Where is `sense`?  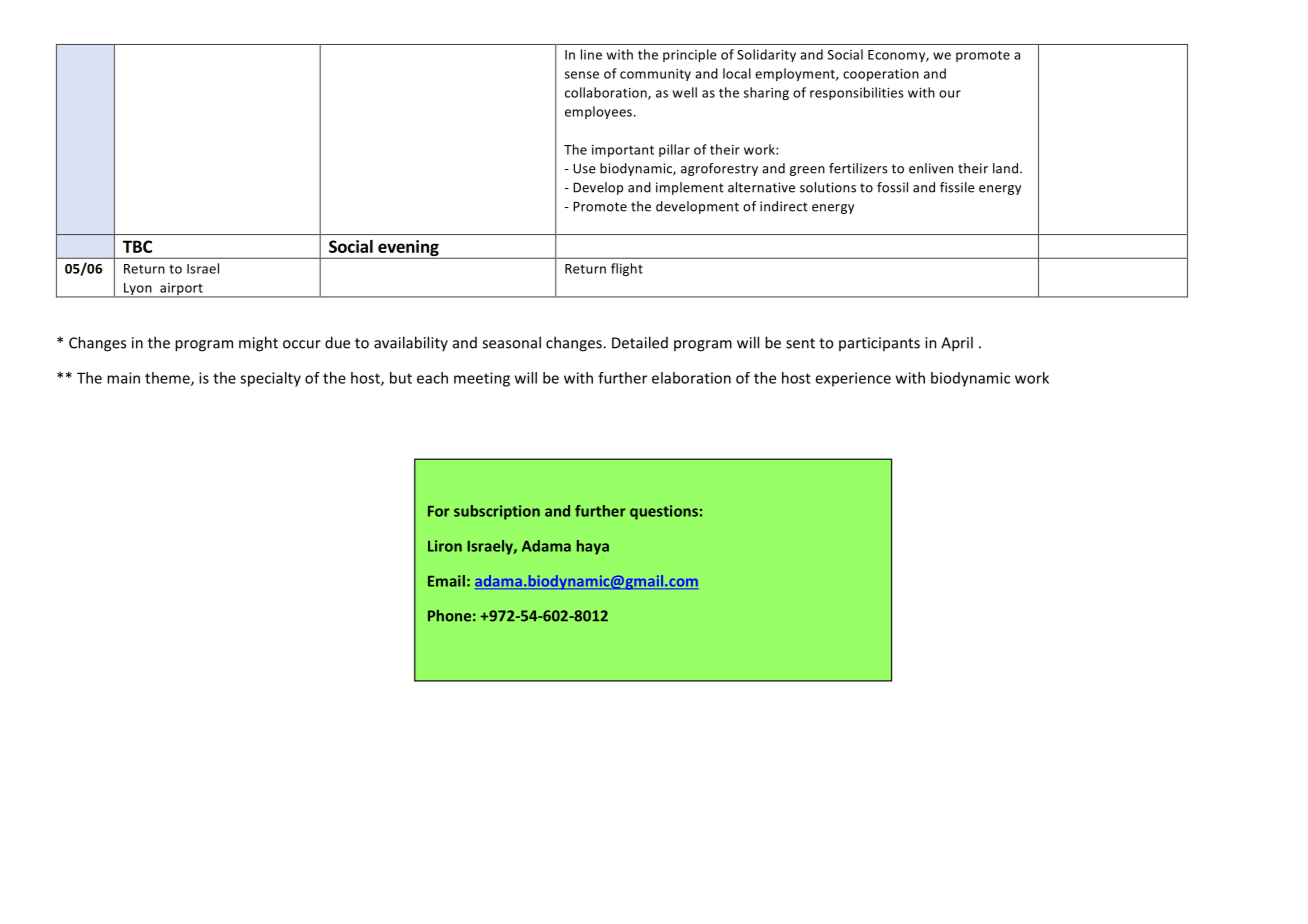 sense is located at coordinates (582, 75).
